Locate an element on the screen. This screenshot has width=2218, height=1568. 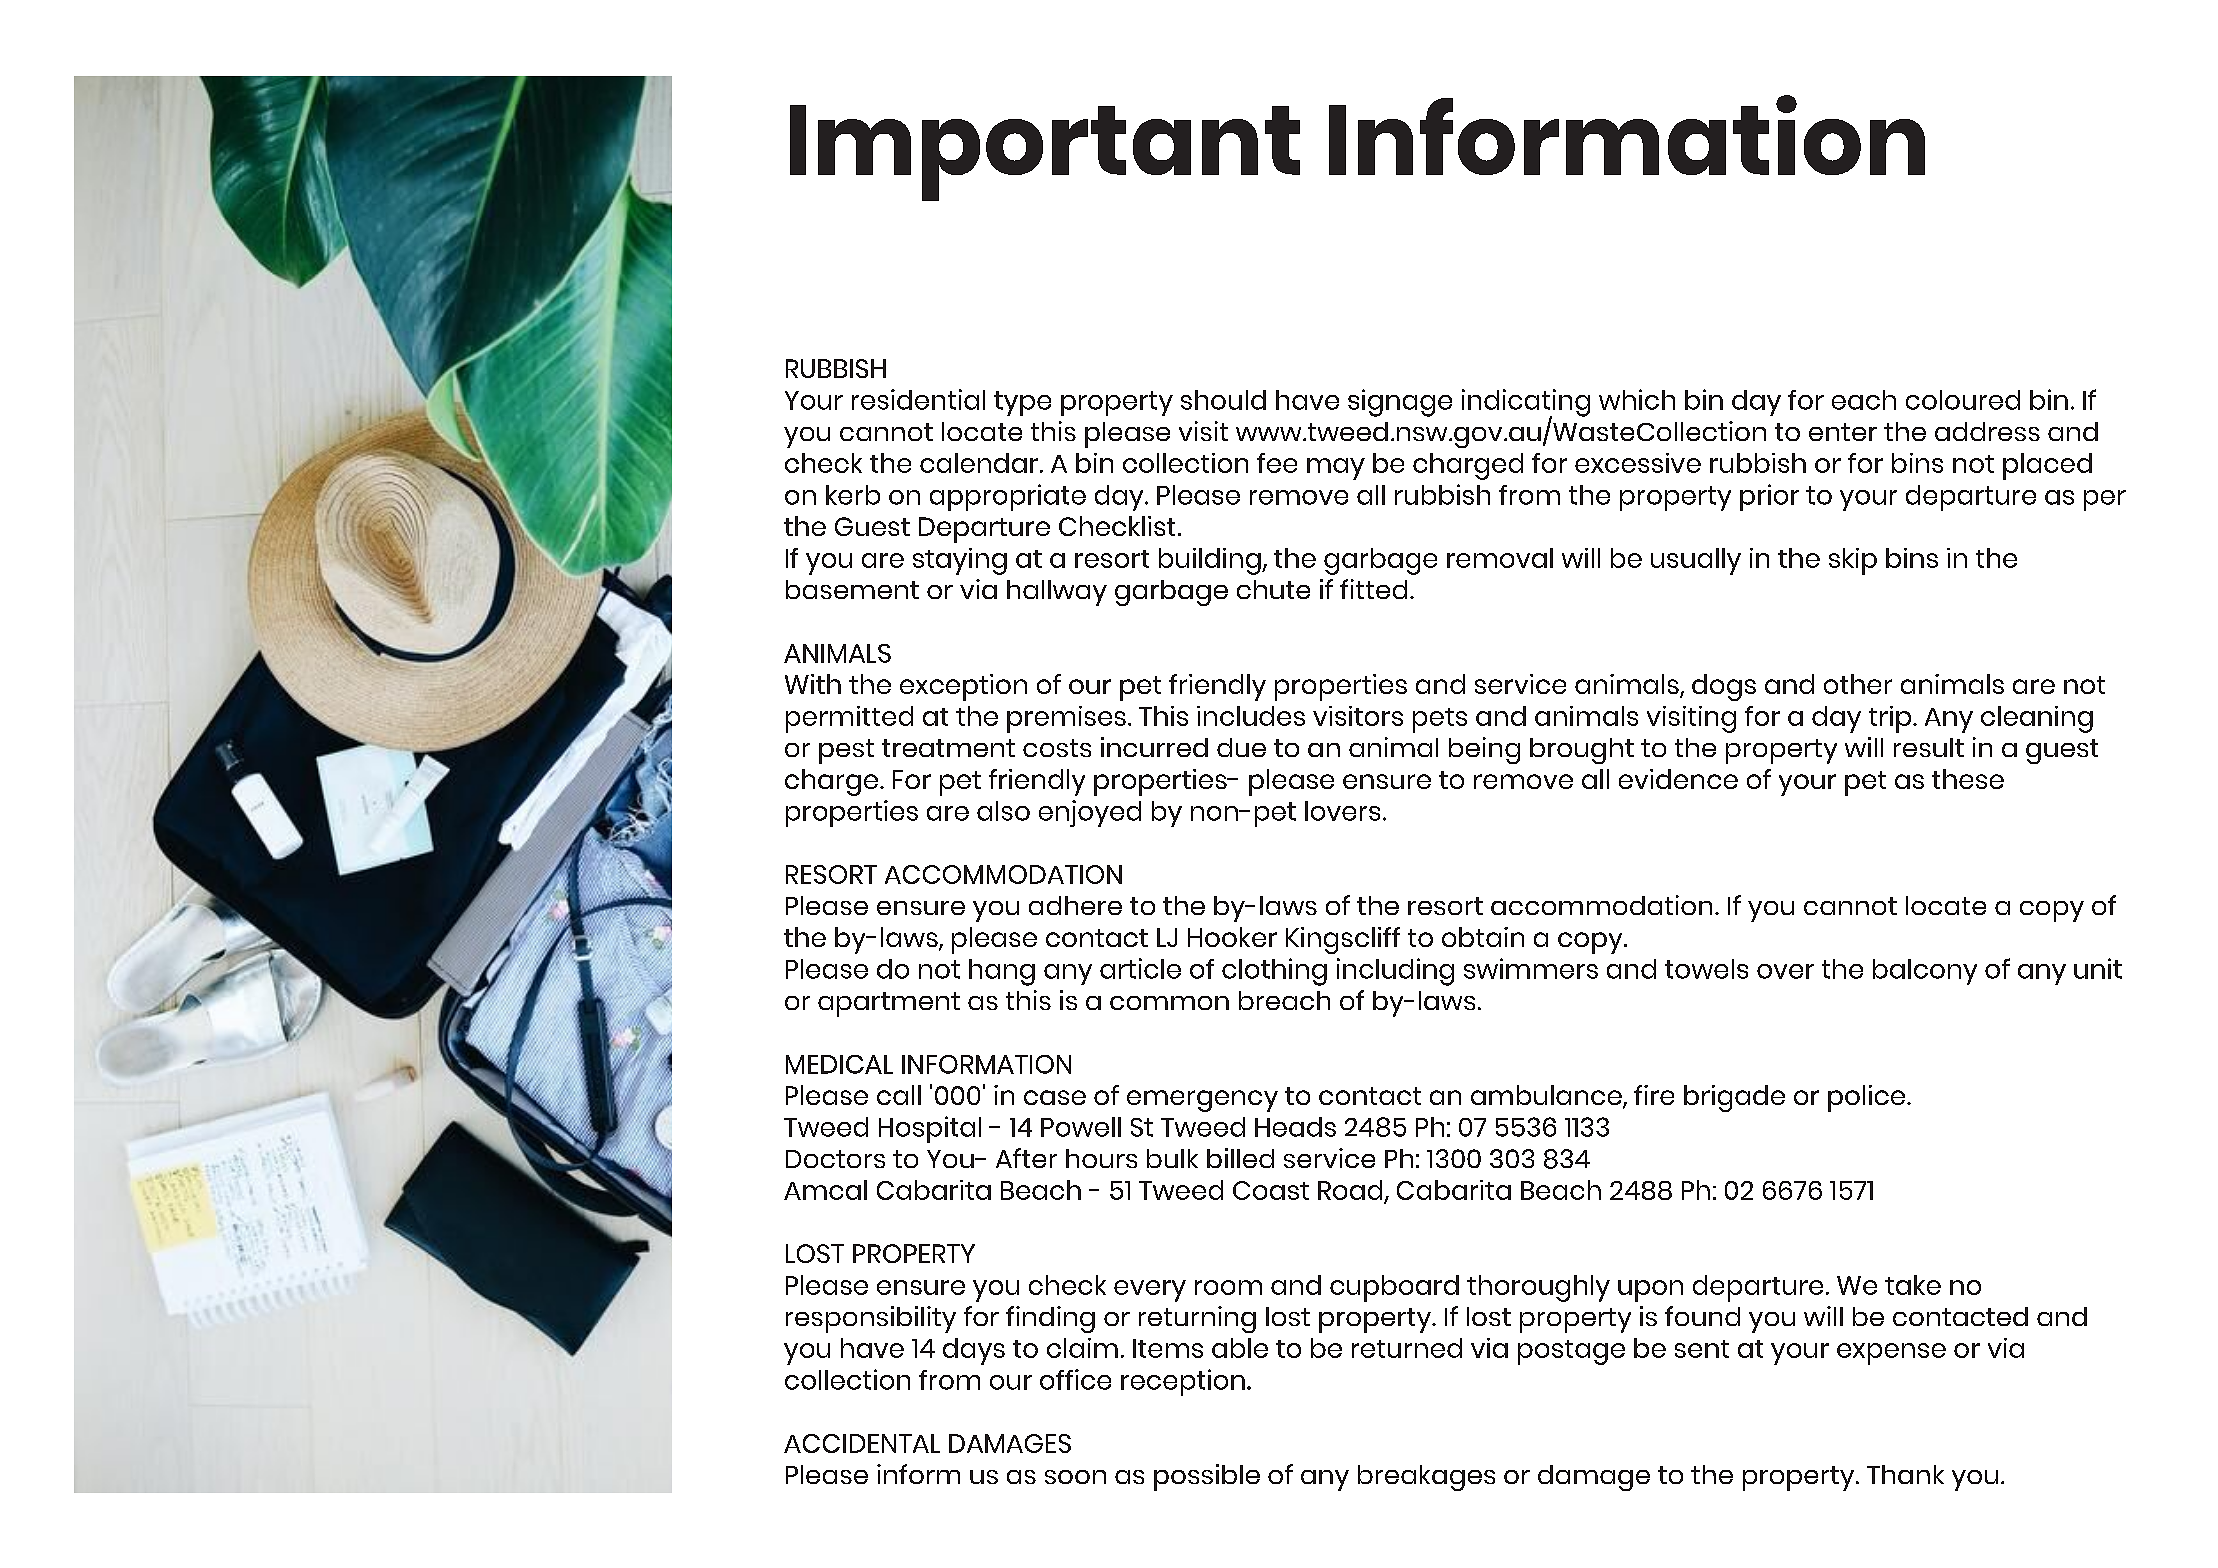
also is located at coordinates (1003, 811).
